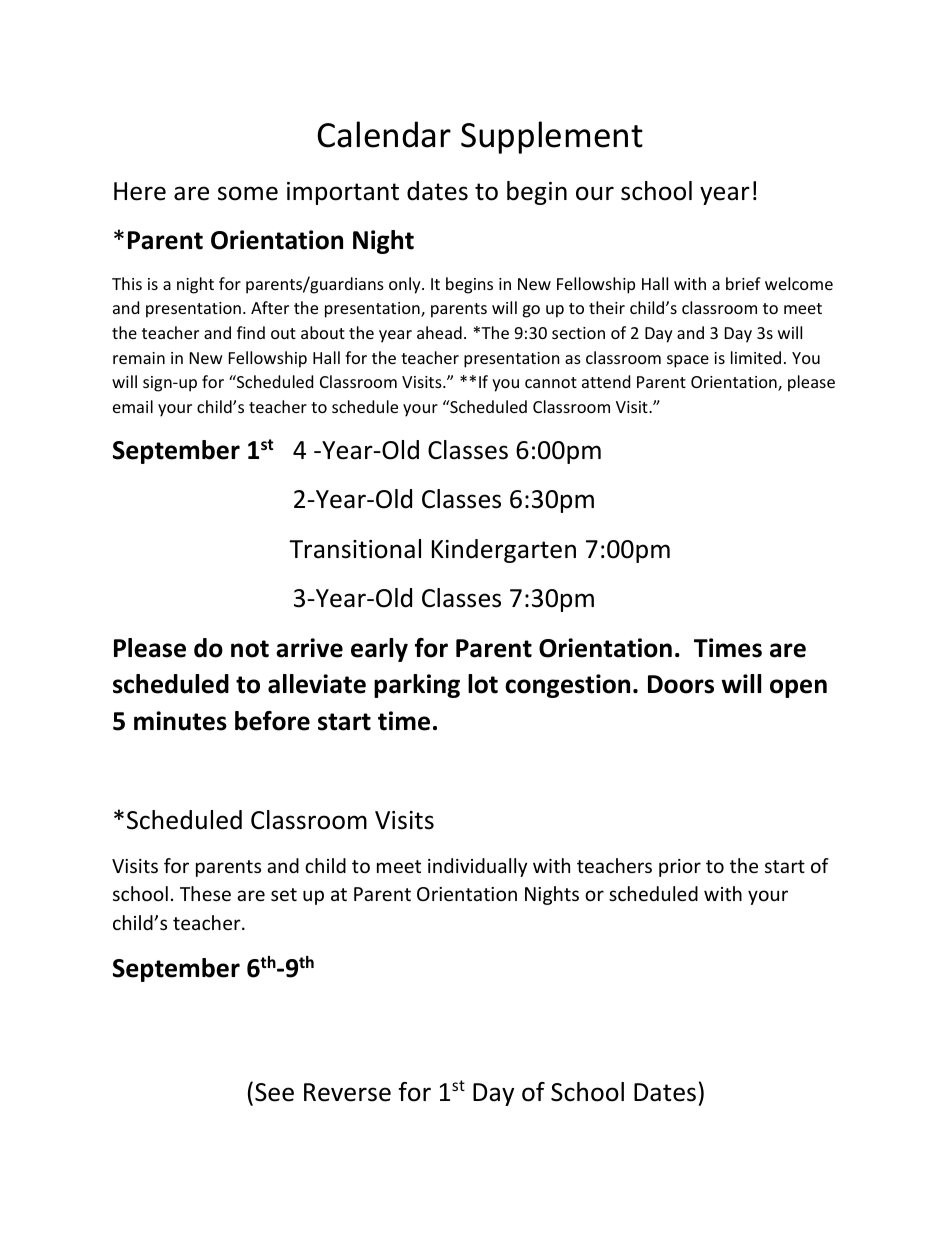 This screenshot has height=1233, width=952. What do you see at coordinates (504, 551) in the screenshot?
I see `Kindergarten` at bounding box center [504, 551].
